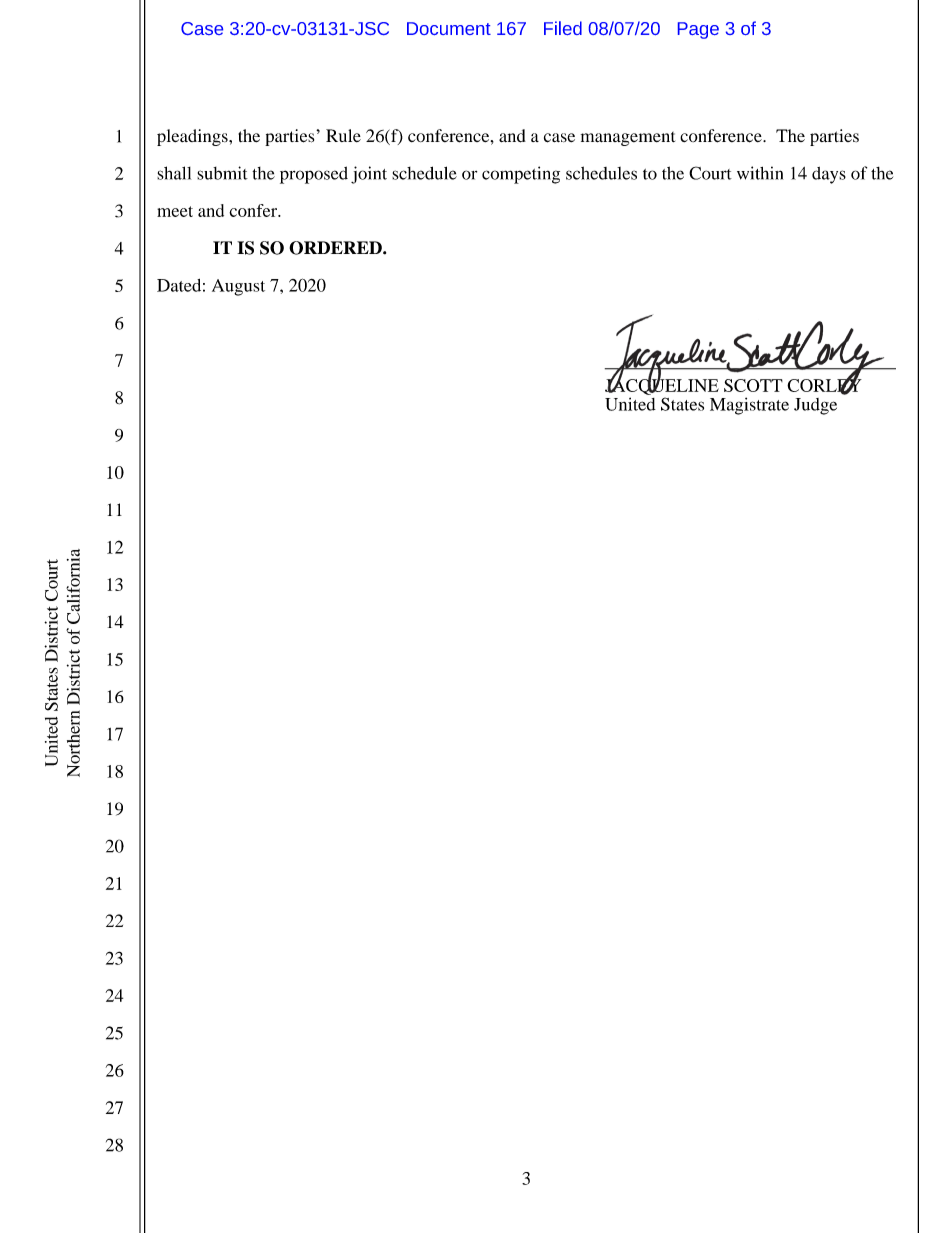  What do you see at coordinates (753, 385) in the page?
I see `SCOTT` at bounding box center [753, 385].
